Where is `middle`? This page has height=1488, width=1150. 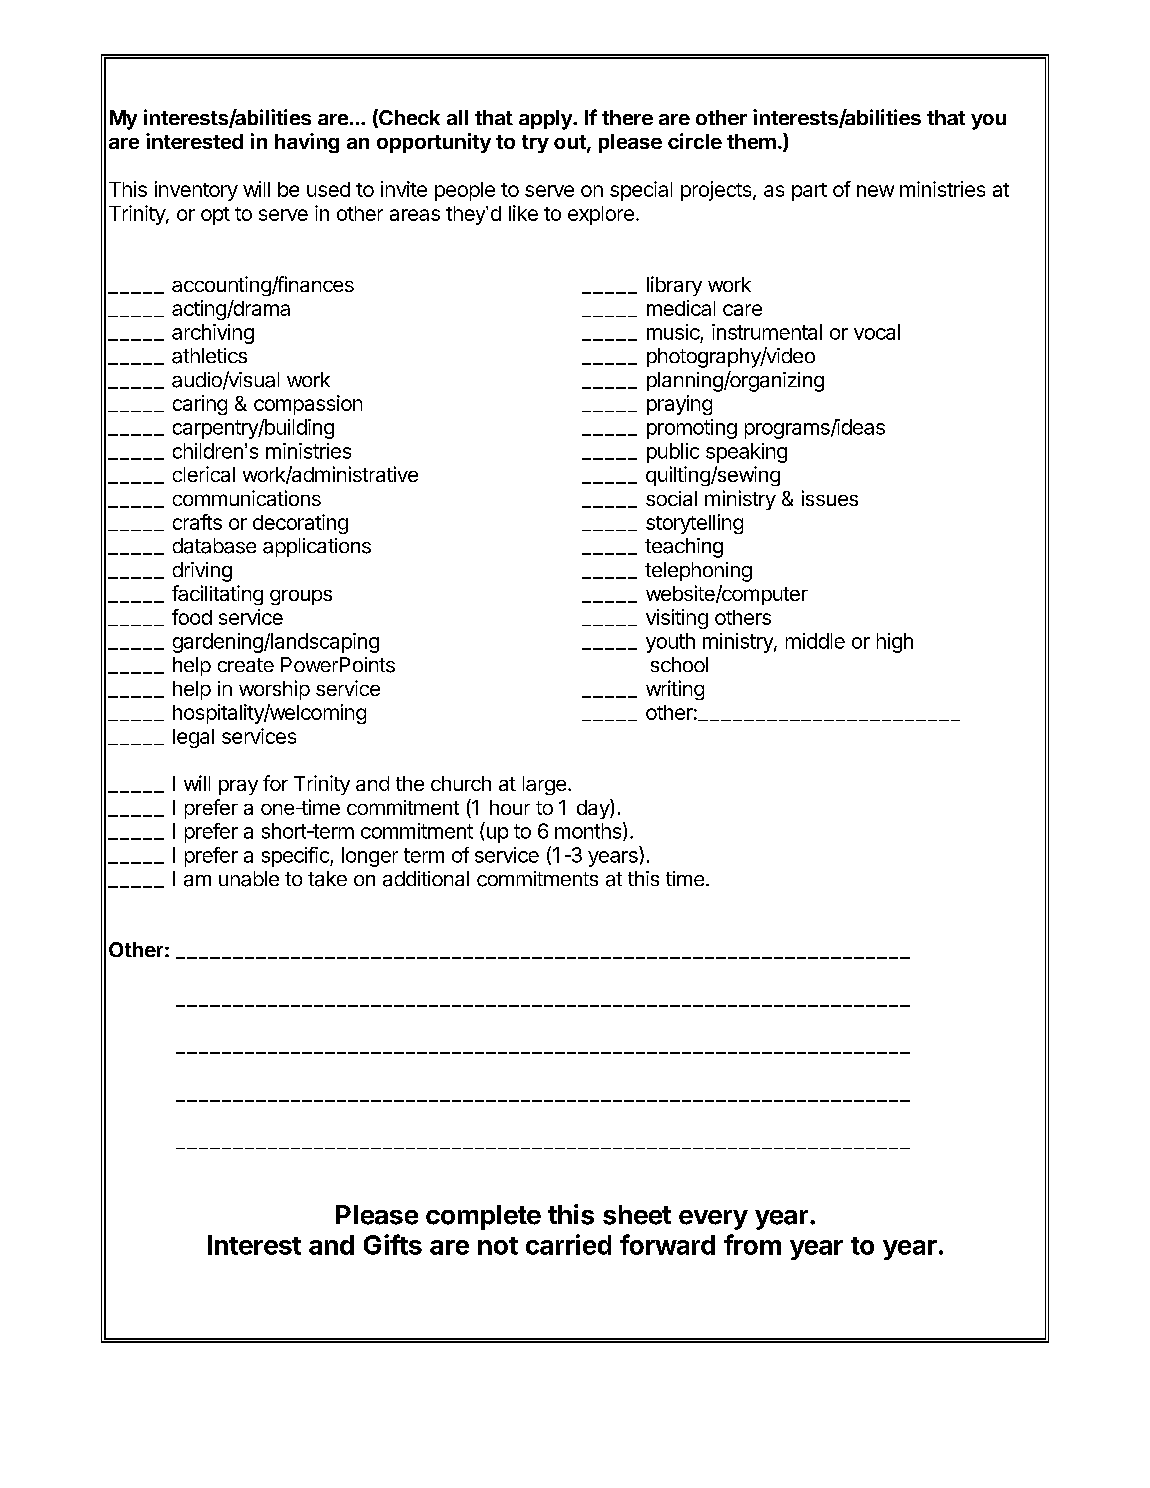 middle is located at coordinates (815, 641).
